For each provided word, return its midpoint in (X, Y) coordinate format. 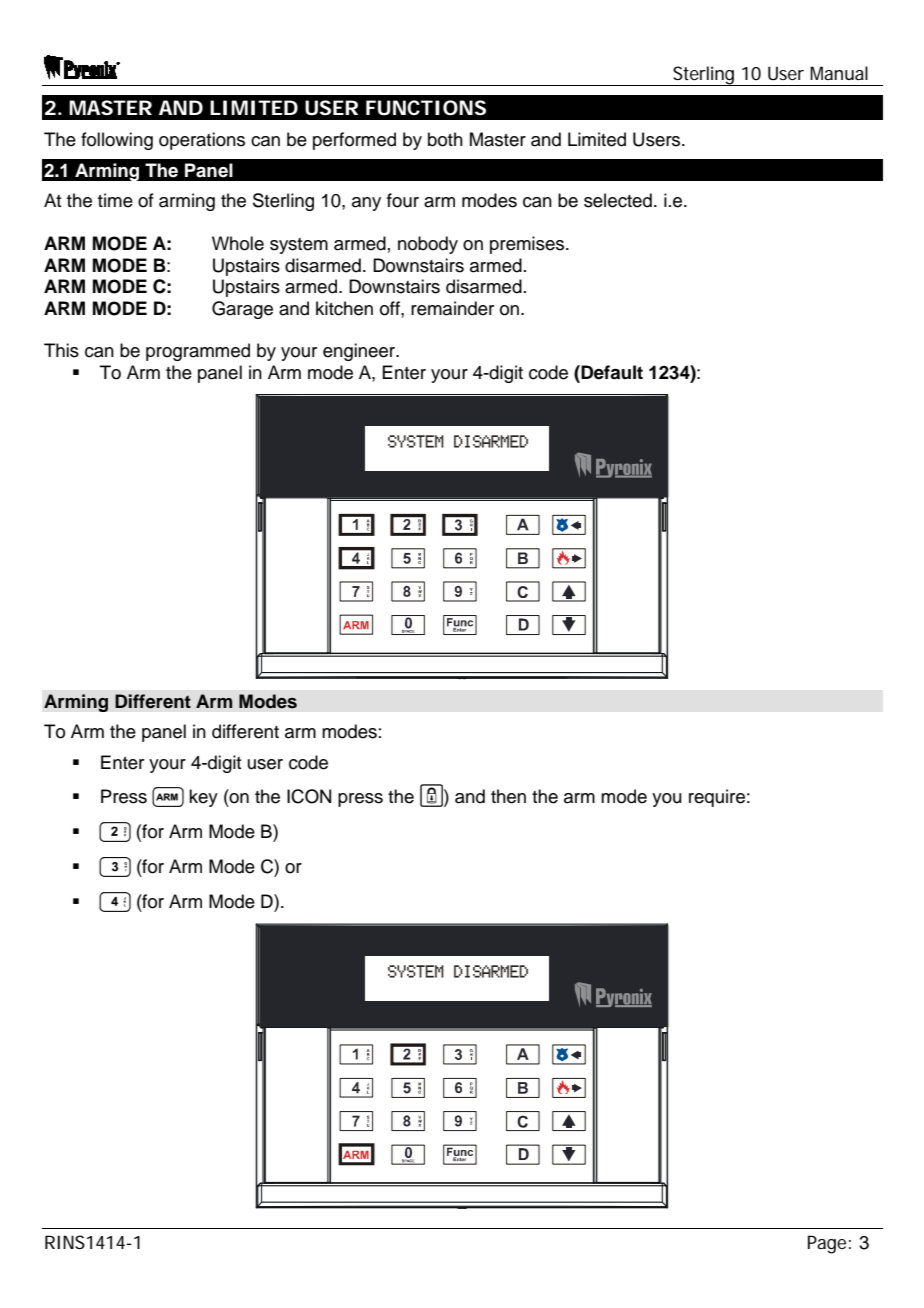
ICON (309, 796)
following (117, 141)
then (508, 796)
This (61, 350)
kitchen (344, 308)
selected (618, 200)
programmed (198, 352)
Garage (242, 310)
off (391, 308)
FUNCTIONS (426, 108)
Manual (839, 73)
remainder (452, 308)
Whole (238, 243)
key (203, 798)
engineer (360, 352)
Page (827, 1244)
